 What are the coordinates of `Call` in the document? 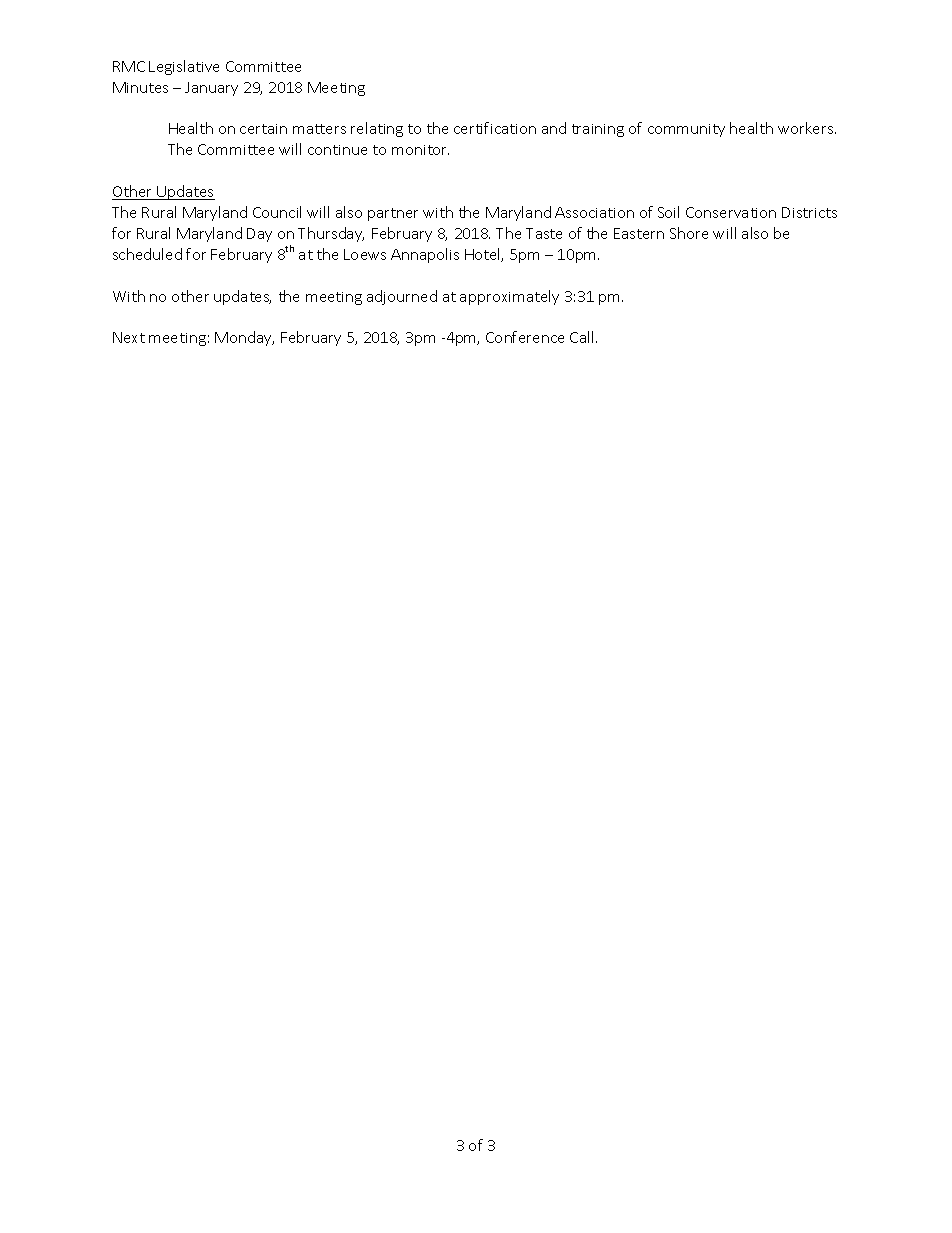 It's located at (581, 337).
